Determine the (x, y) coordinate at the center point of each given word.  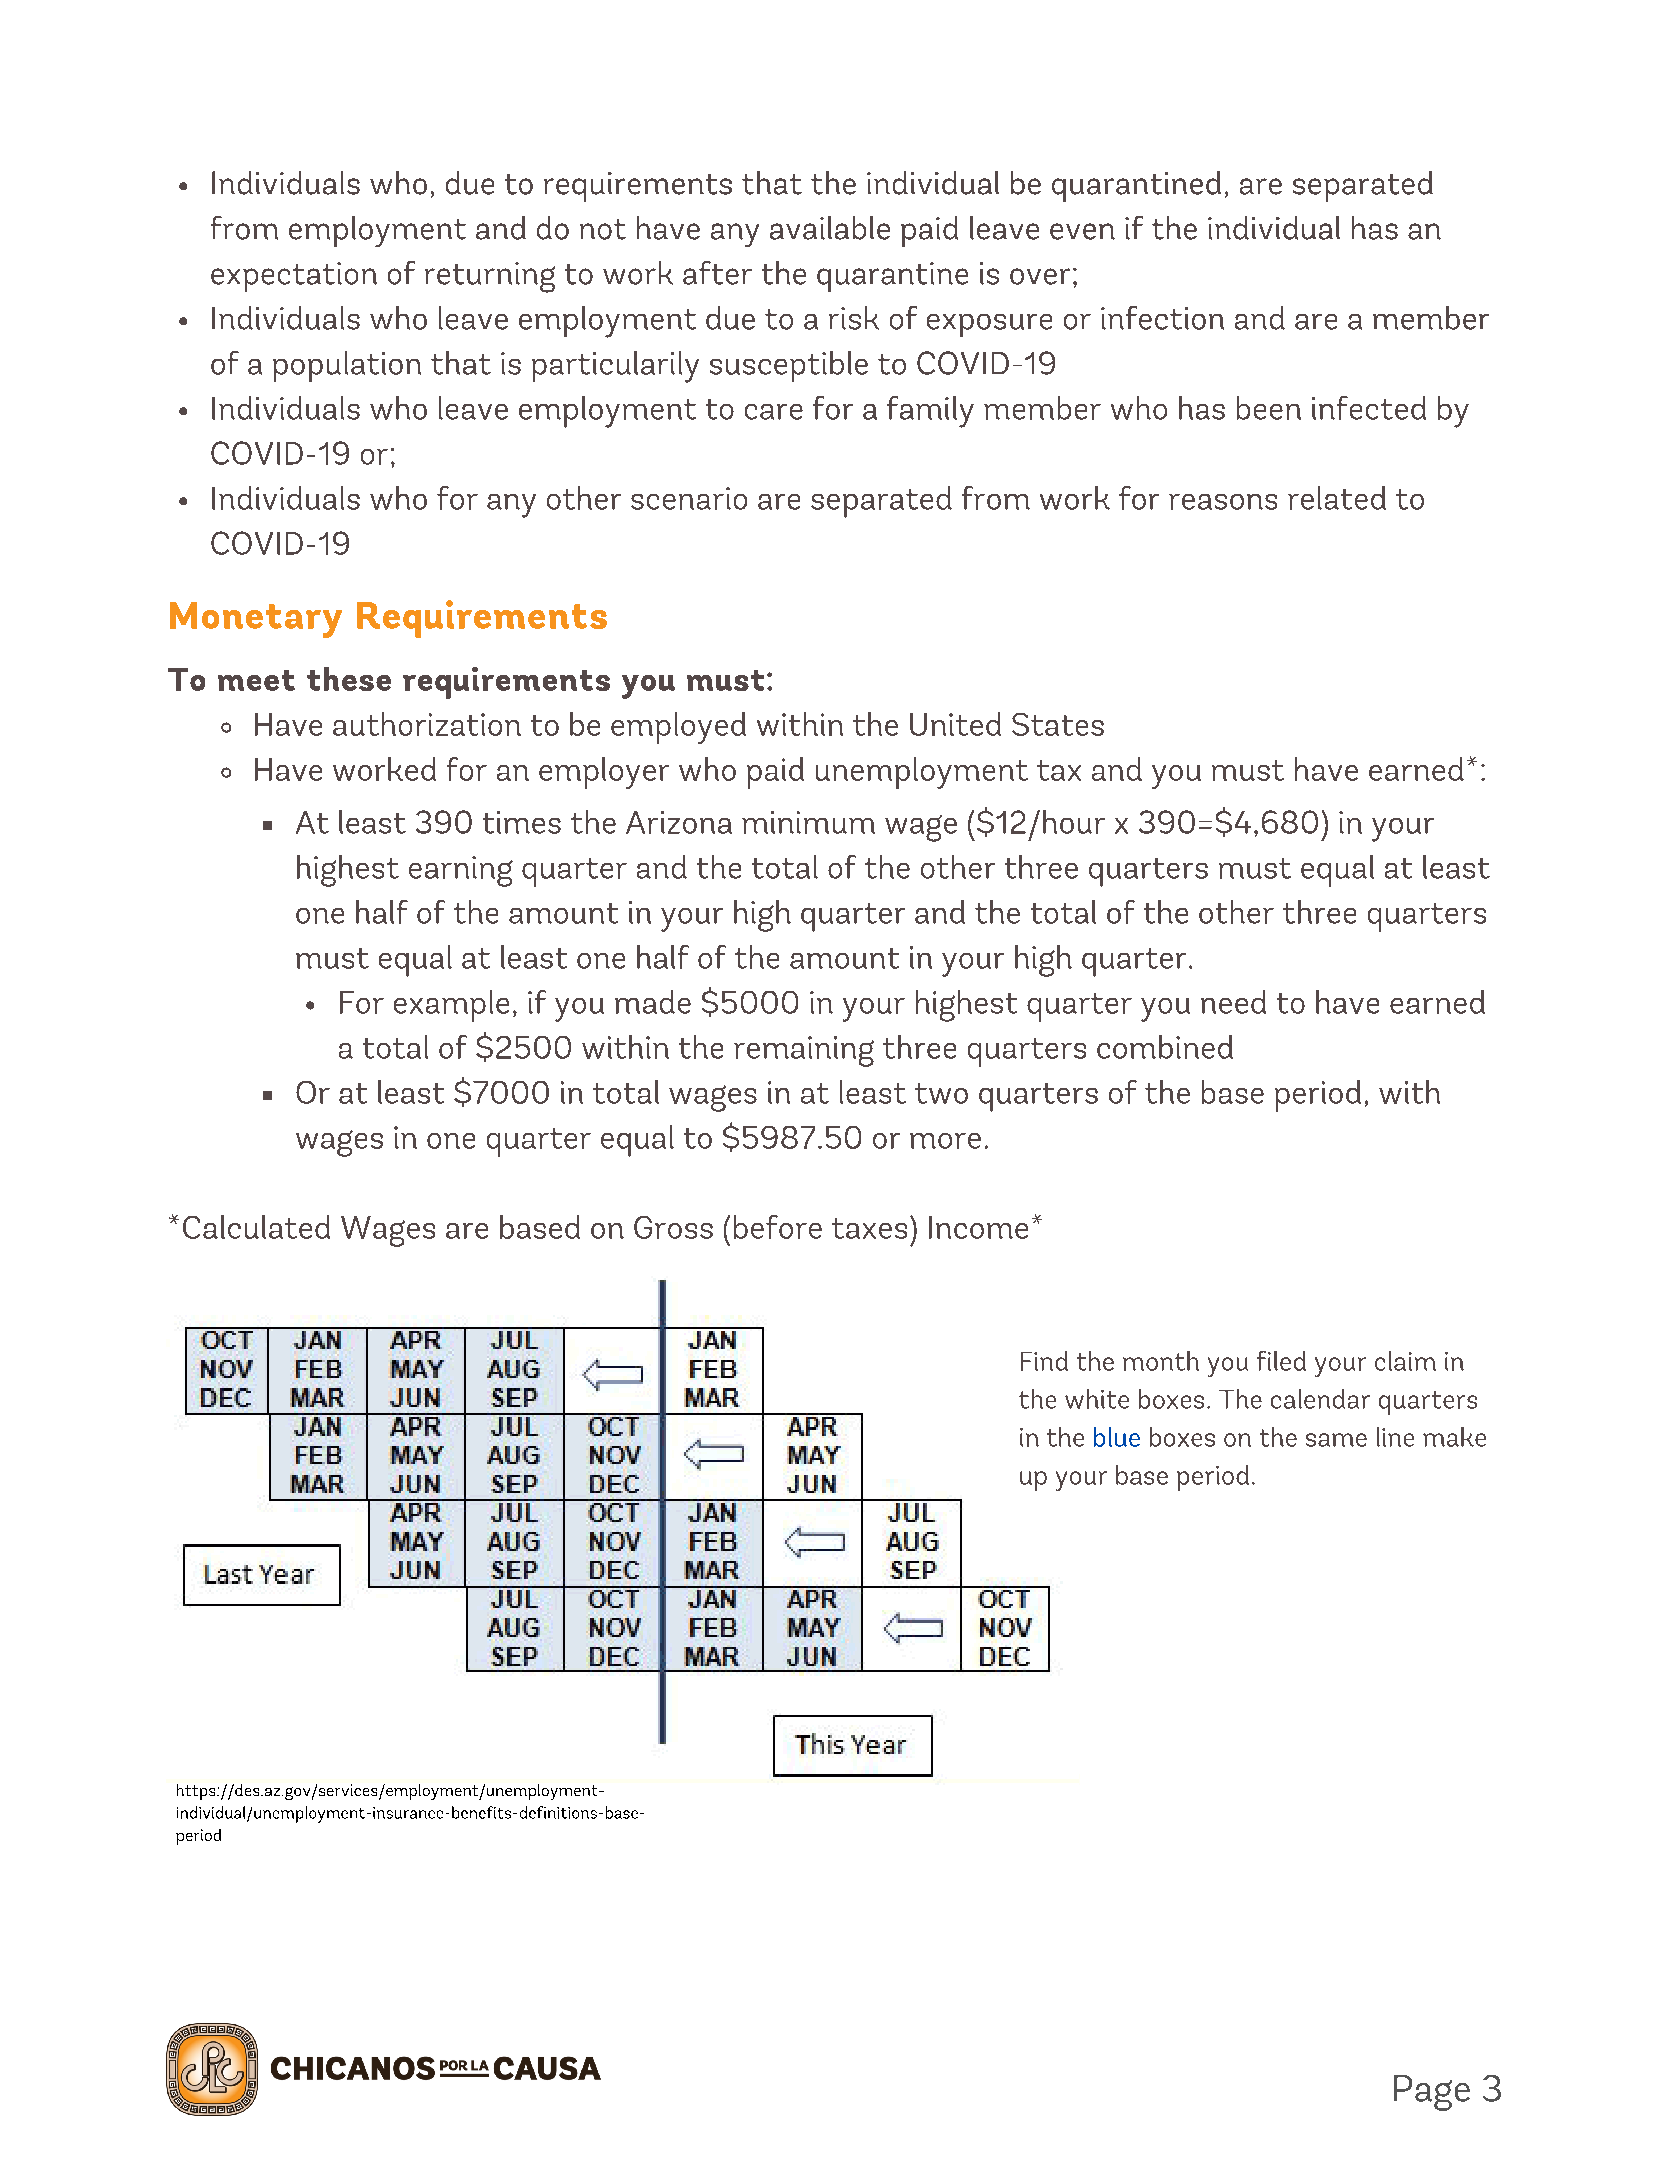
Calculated (256, 1227)
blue (1117, 1437)
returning (490, 277)
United (955, 724)
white (1097, 1399)
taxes (869, 1228)
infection (1162, 318)
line (1395, 1437)
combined (1165, 1047)
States (1058, 724)
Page (1432, 2093)
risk (854, 318)
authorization (427, 724)
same (1336, 1440)
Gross (673, 1227)
